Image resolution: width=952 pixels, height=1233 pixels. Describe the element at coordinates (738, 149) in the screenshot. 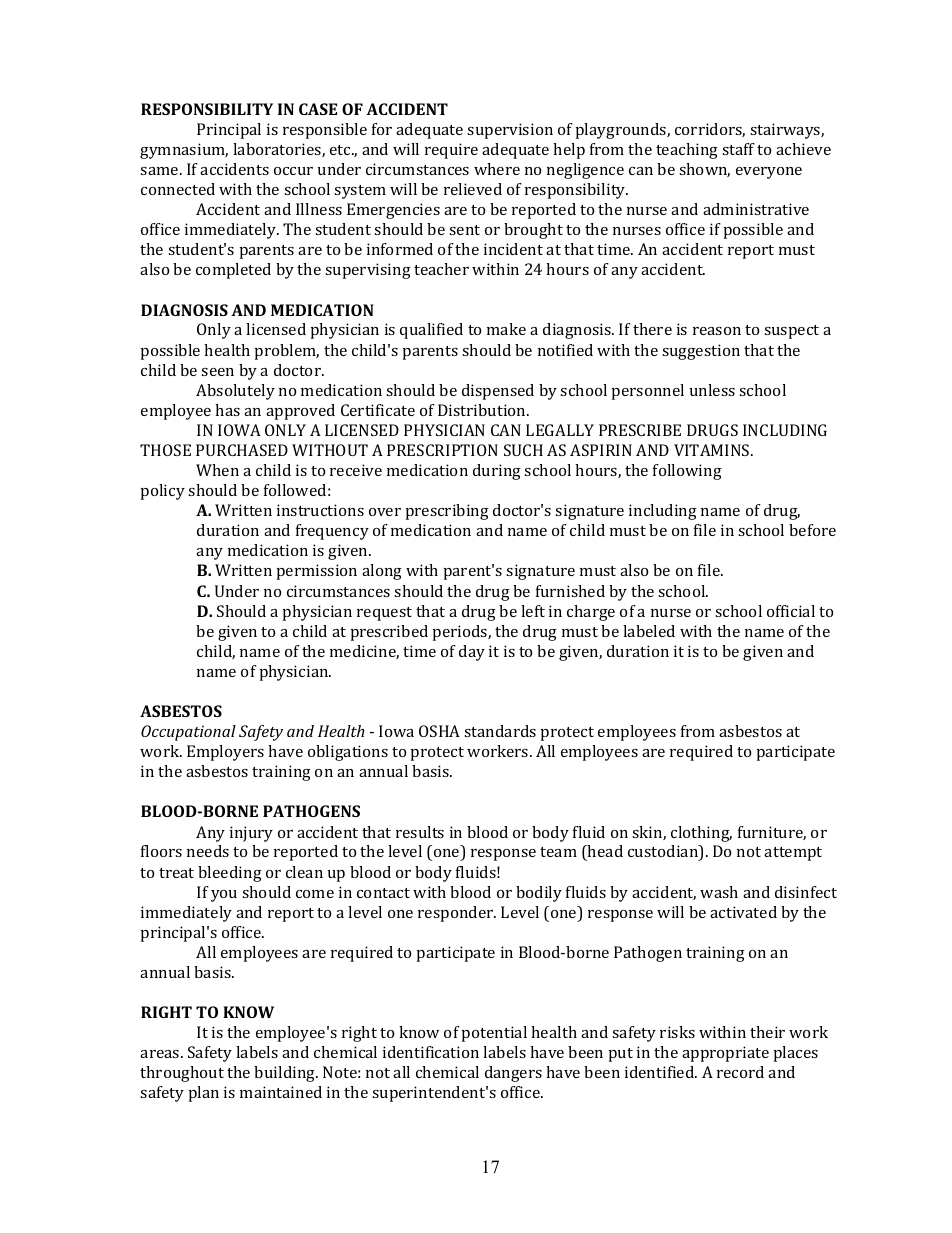

I see `staff` at that location.
